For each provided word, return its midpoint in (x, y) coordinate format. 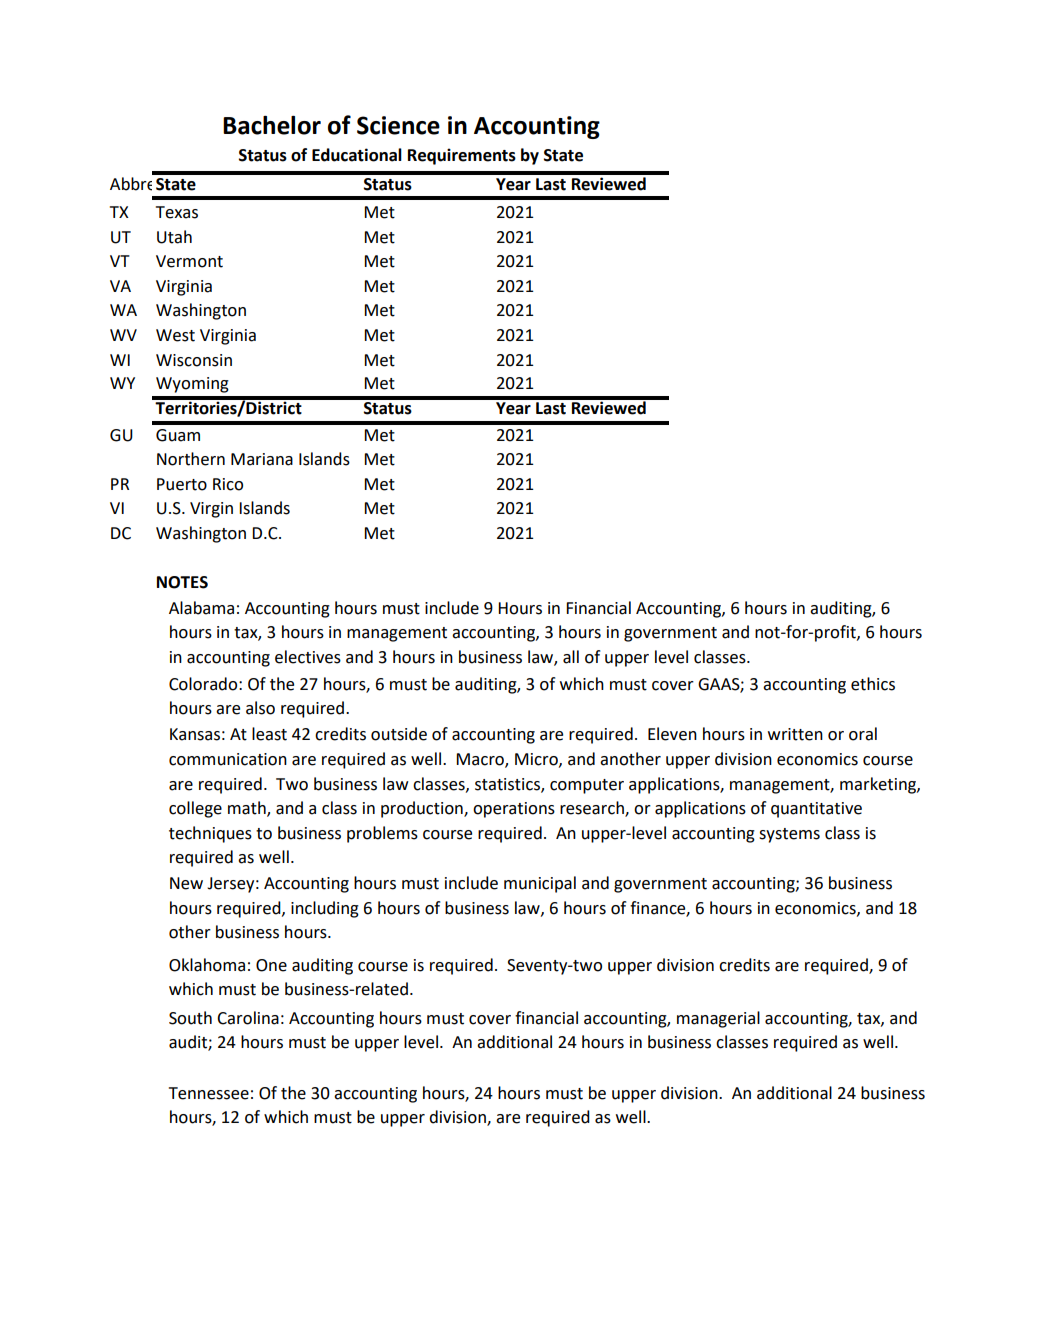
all (571, 657)
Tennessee (209, 1093)
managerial (718, 1019)
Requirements (462, 156)
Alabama (201, 608)
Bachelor (272, 125)
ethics (873, 684)
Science (398, 125)
